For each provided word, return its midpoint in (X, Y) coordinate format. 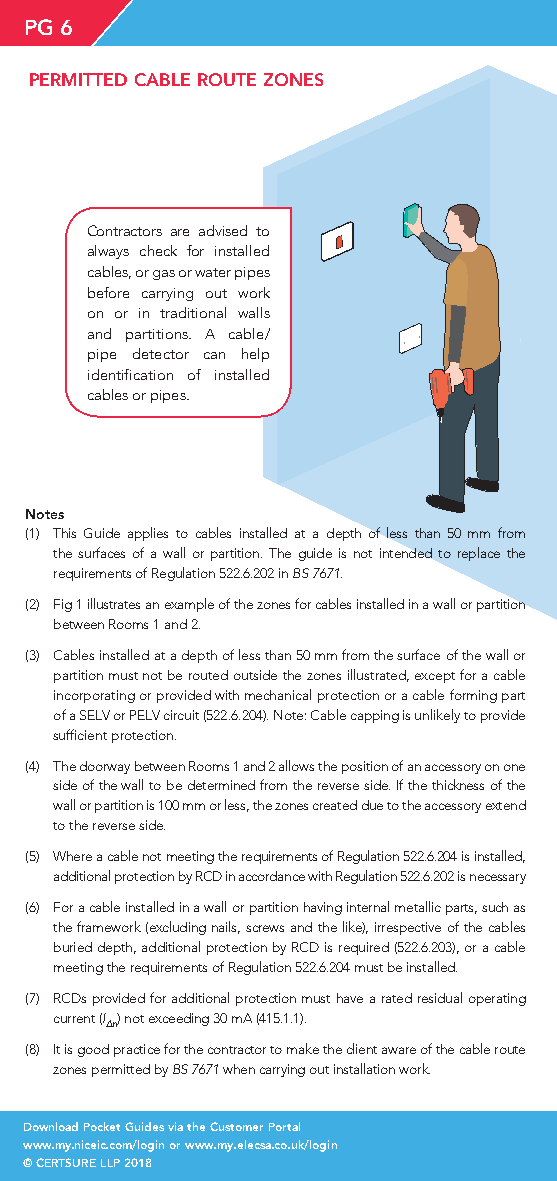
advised (223, 230)
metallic (418, 906)
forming (473, 696)
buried (73, 947)
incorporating (94, 696)
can (214, 355)
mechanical (278, 694)
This (64, 533)
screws (265, 928)
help (255, 355)
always (108, 252)
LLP (110, 1163)
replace (479, 554)
